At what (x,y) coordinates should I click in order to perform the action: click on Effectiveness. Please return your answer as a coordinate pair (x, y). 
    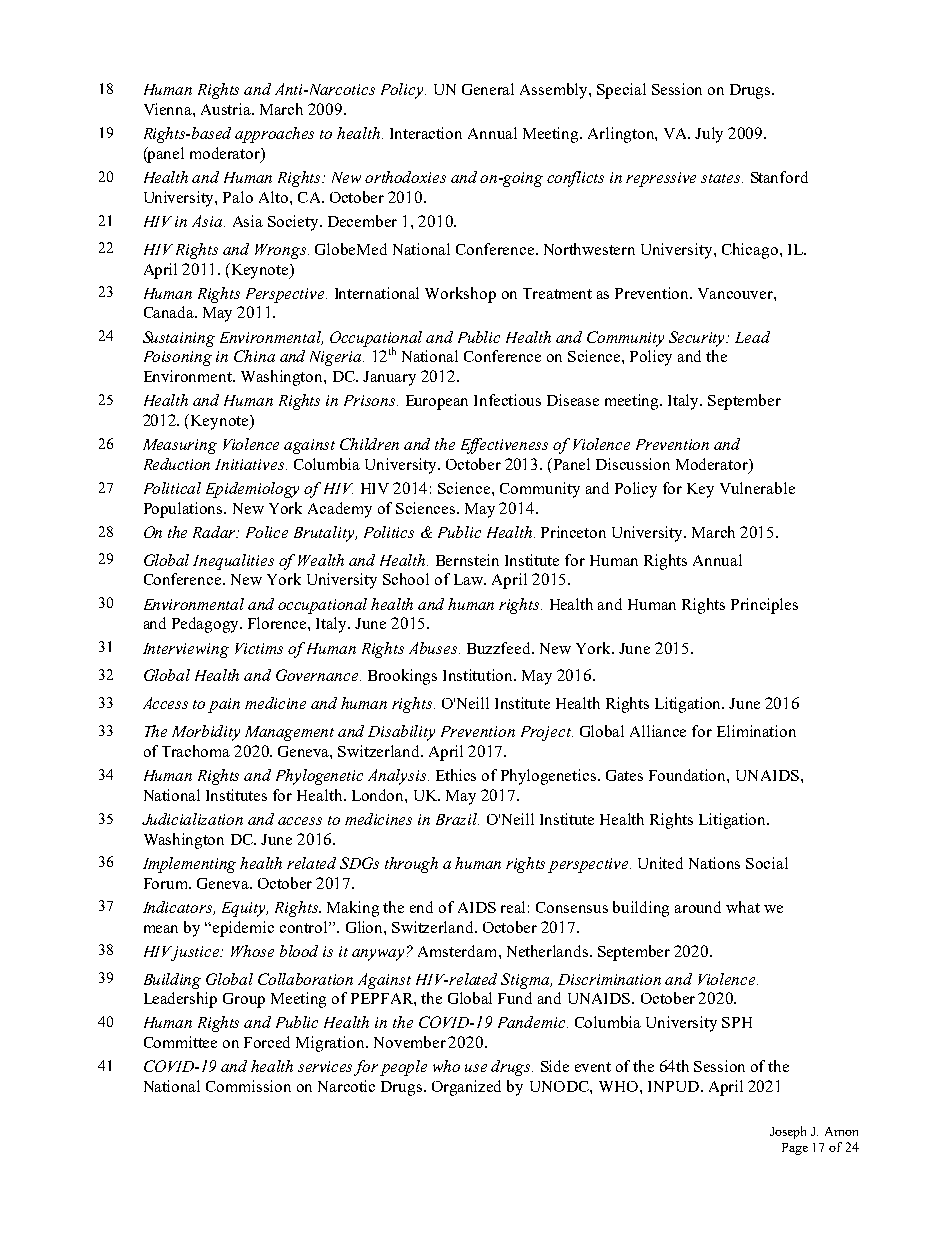
    Looking at the image, I should click on (504, 446).
